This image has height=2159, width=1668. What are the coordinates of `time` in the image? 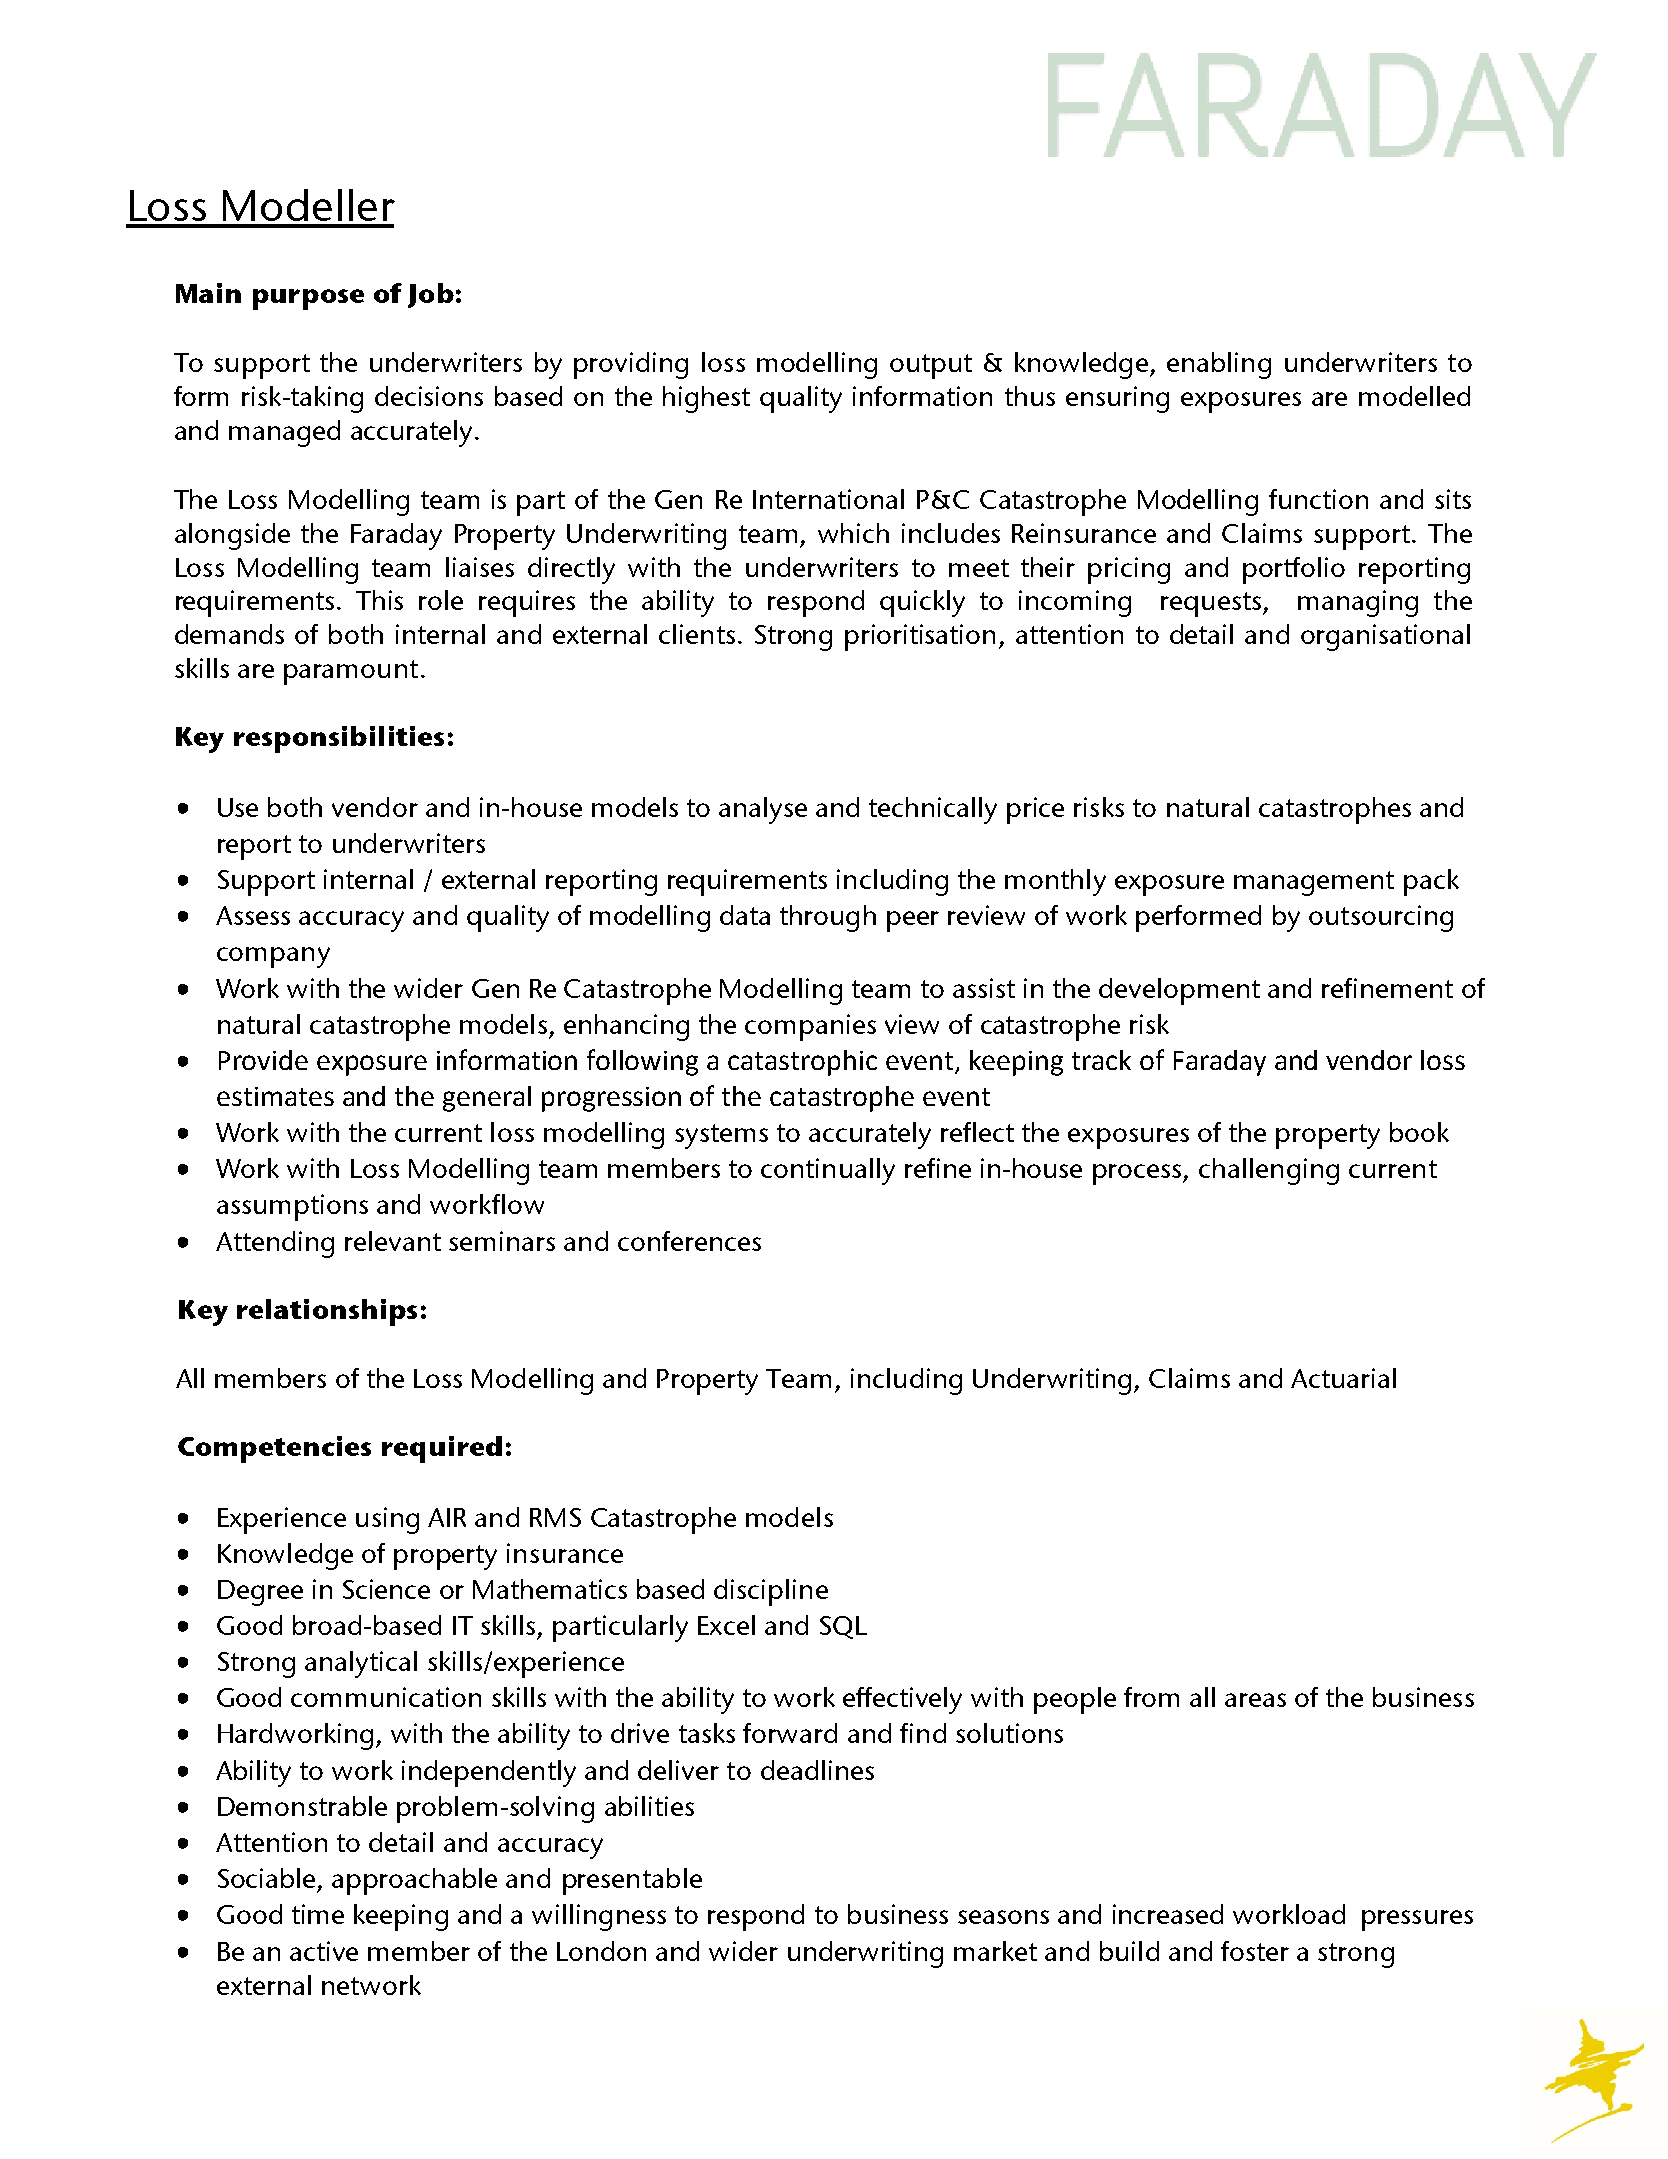 It's located at (318, 1914).
